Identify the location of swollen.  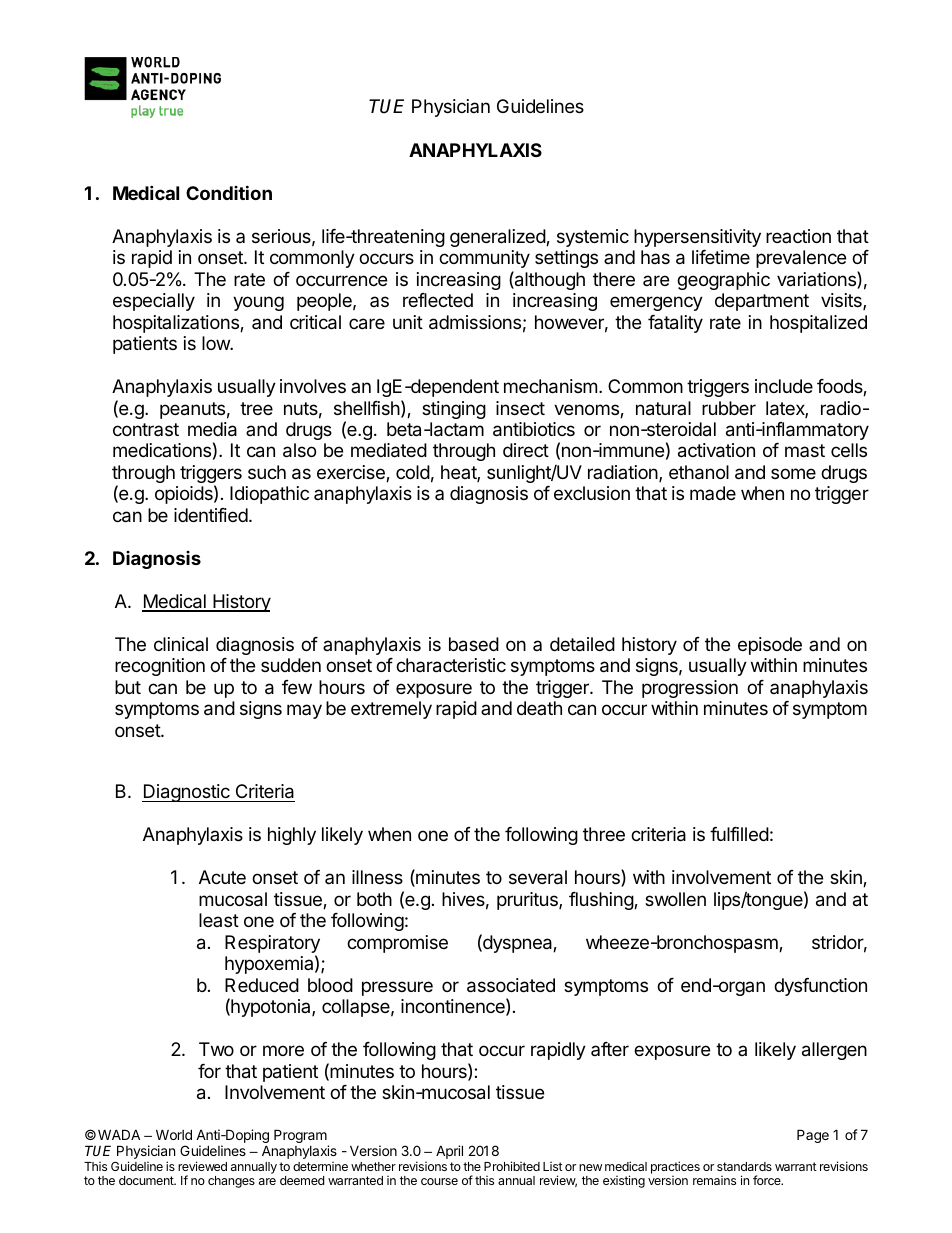
(675, 899).
